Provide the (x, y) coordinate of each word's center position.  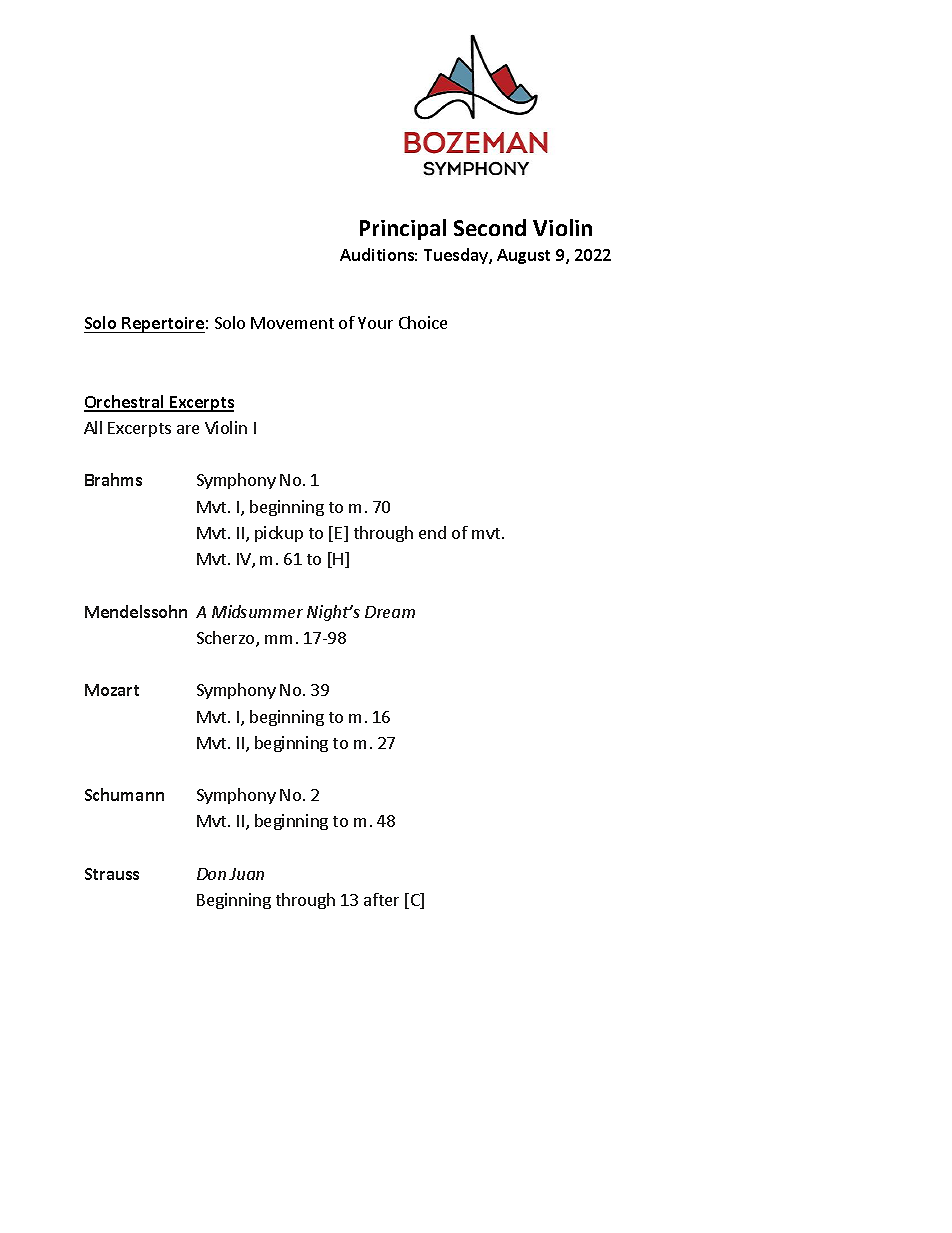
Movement (292, 323)
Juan (246, 874)
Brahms (113, 479)
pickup (279, 534)
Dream (390, 612)
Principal (403, 229)
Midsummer (257, 611)
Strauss (112, 874)
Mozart (112, 690)
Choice (423, 322)
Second (490, 227)
